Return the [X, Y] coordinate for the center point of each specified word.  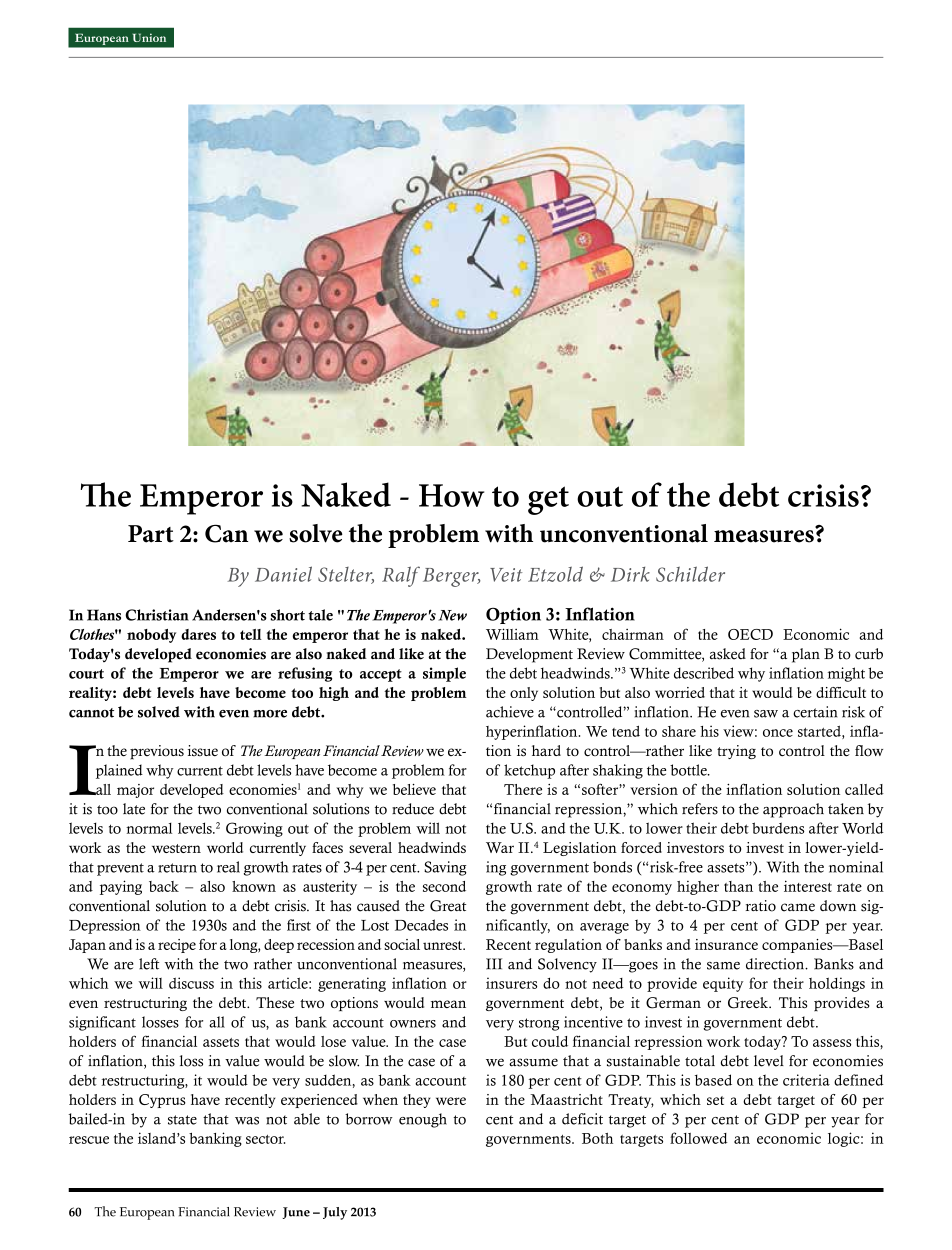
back [164, 886]
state [182, 1120]
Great [448, 906]
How [451, 495]
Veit [506, 575]
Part [151, 534]
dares [198, 634]
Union [149, 37]
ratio [761, 906]
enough [423, 1120]
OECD [750, 634]
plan [806, 655]
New [452, 615]
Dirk [630, 574]
